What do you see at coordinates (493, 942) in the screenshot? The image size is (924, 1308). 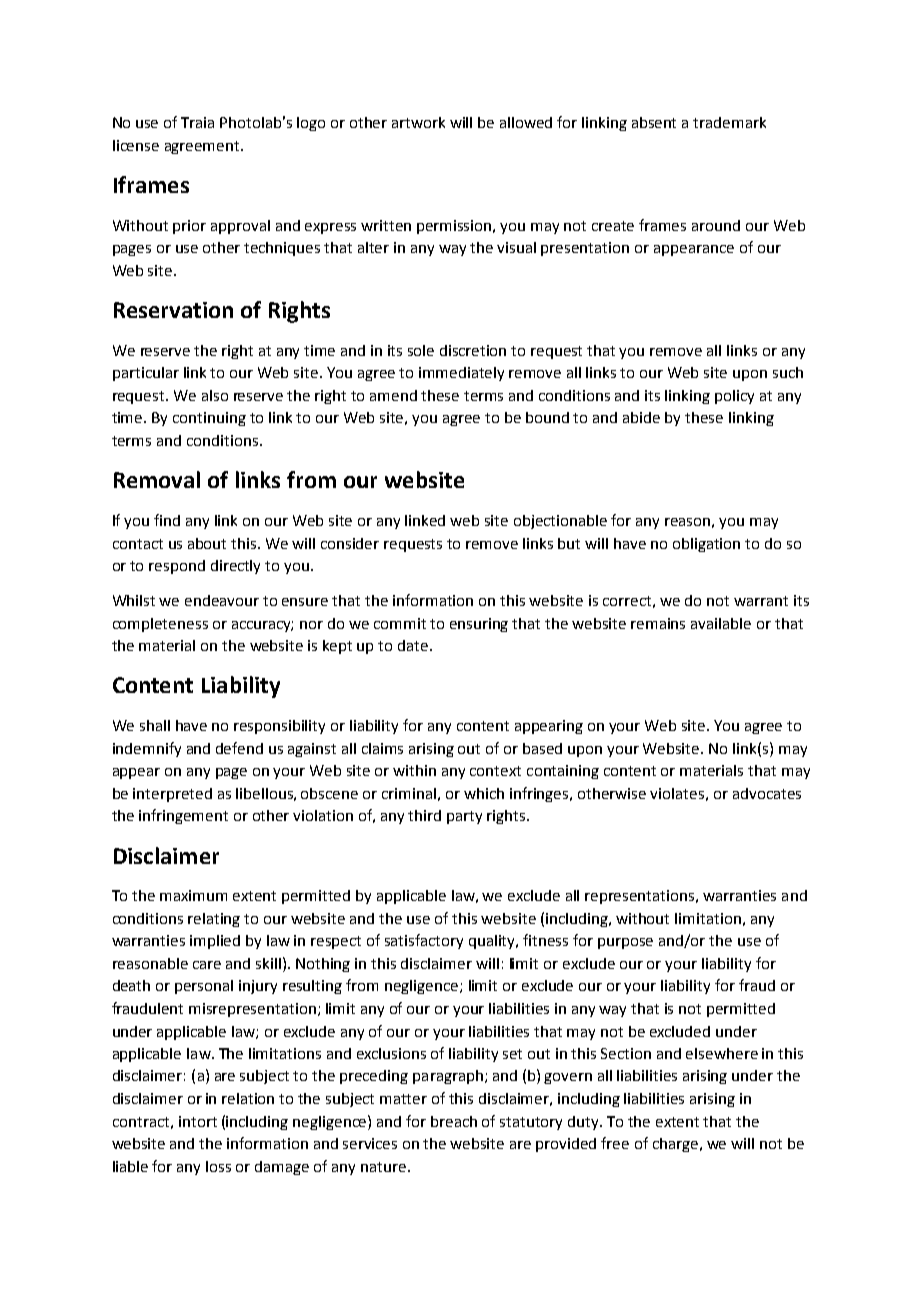 I see `quality` at bounding box center [493, 942].
